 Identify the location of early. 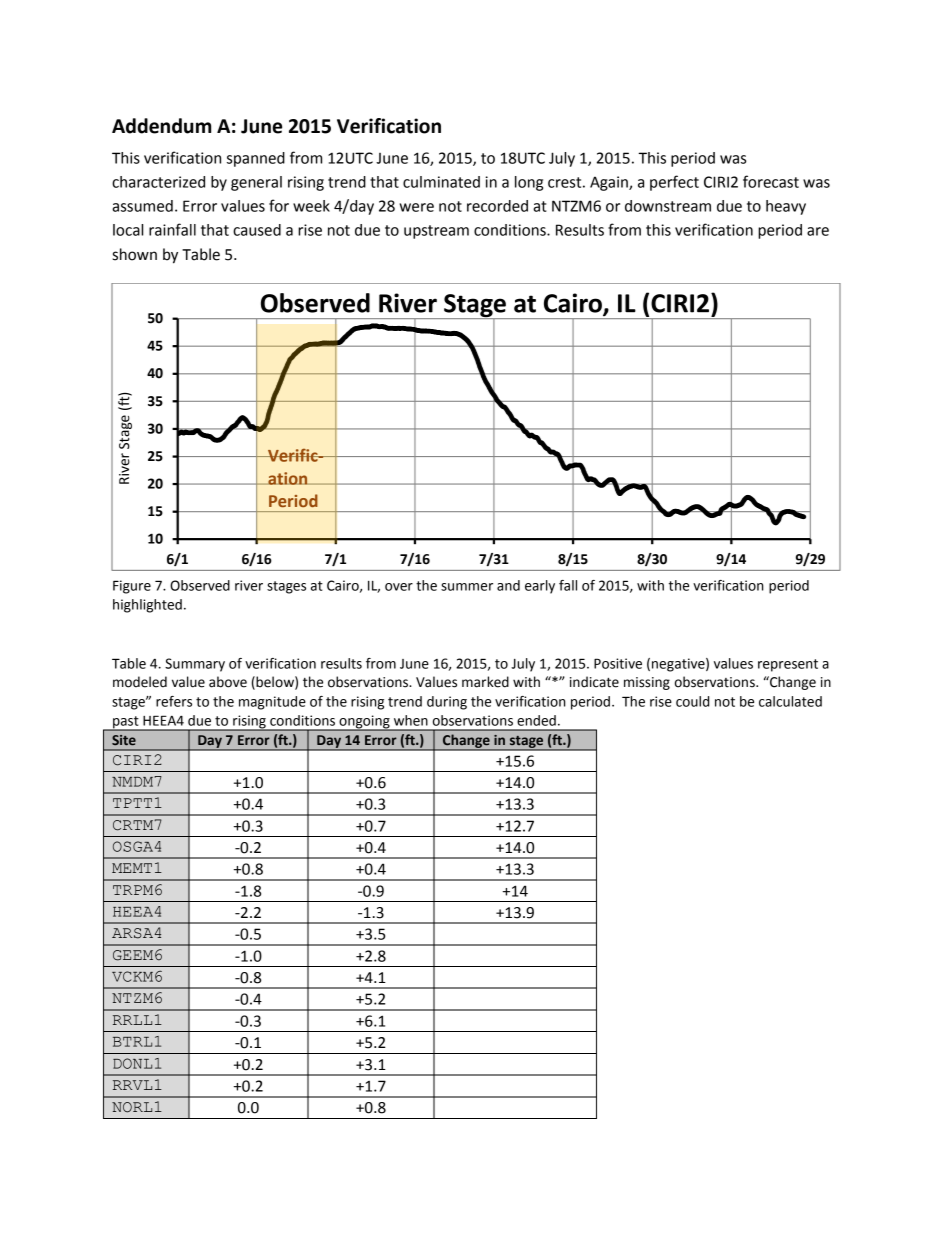
(540, 587).
